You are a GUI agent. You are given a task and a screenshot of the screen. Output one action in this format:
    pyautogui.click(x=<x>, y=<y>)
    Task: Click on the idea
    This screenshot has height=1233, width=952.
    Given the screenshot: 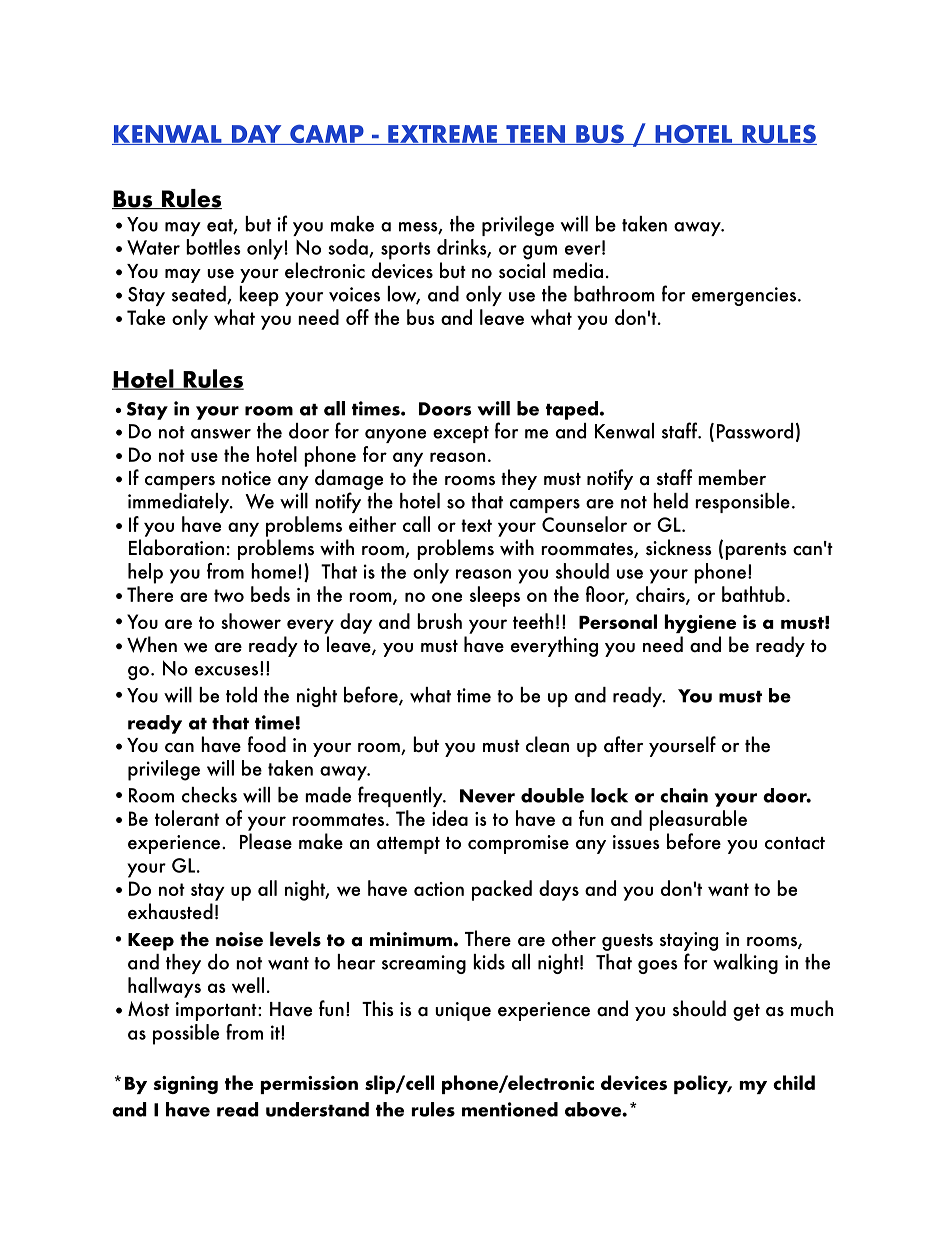 What is the action you would take?
    pyautogui.click(x=450, y=818)
